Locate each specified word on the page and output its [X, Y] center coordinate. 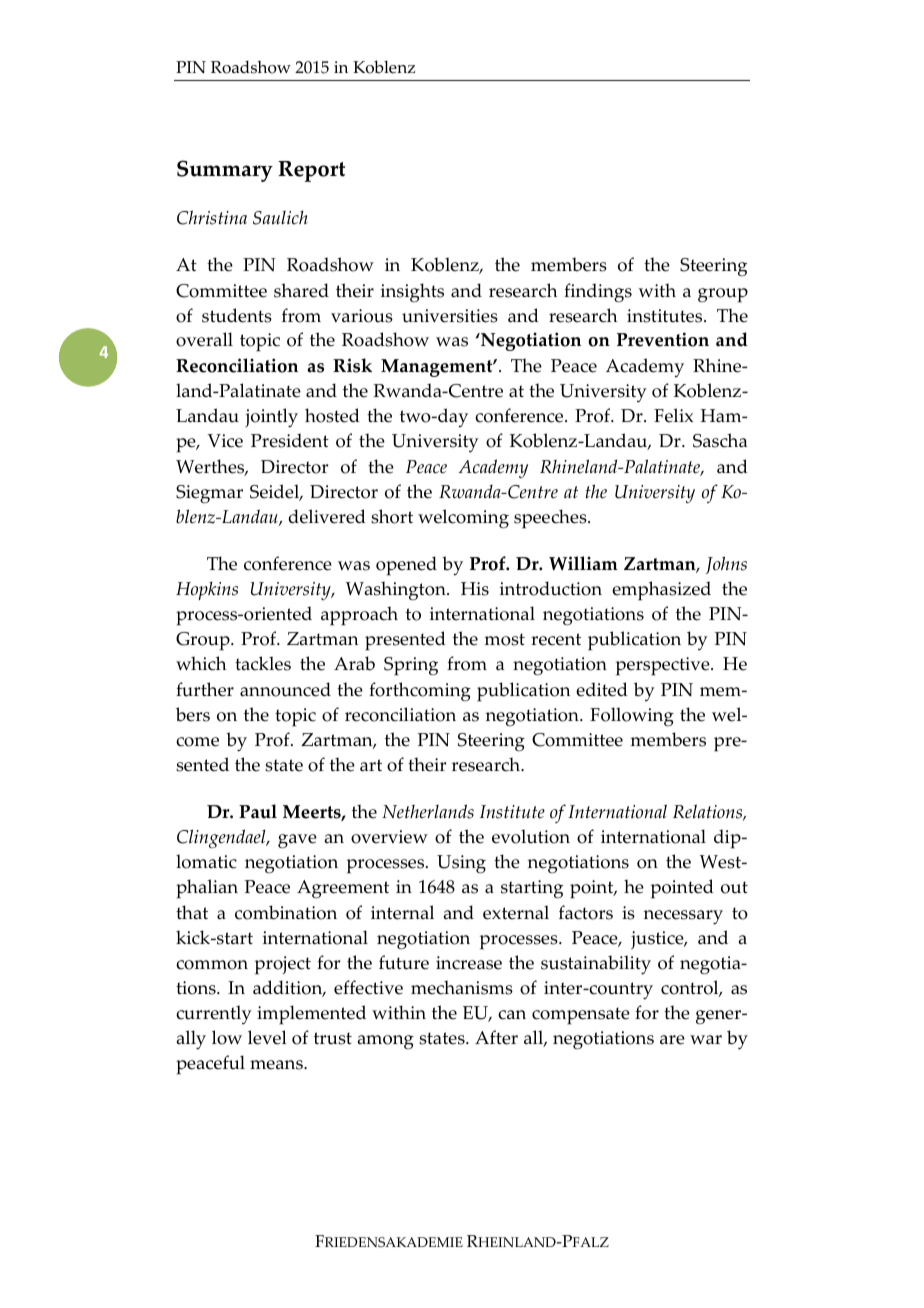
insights [412, 292]
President [290, 440]
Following [632, 716]
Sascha [720, 440]
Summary [225, 171]
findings [598, 293]
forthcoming [420, 691]
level [267, 1037]
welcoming [463, 519]
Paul [258, 811]
